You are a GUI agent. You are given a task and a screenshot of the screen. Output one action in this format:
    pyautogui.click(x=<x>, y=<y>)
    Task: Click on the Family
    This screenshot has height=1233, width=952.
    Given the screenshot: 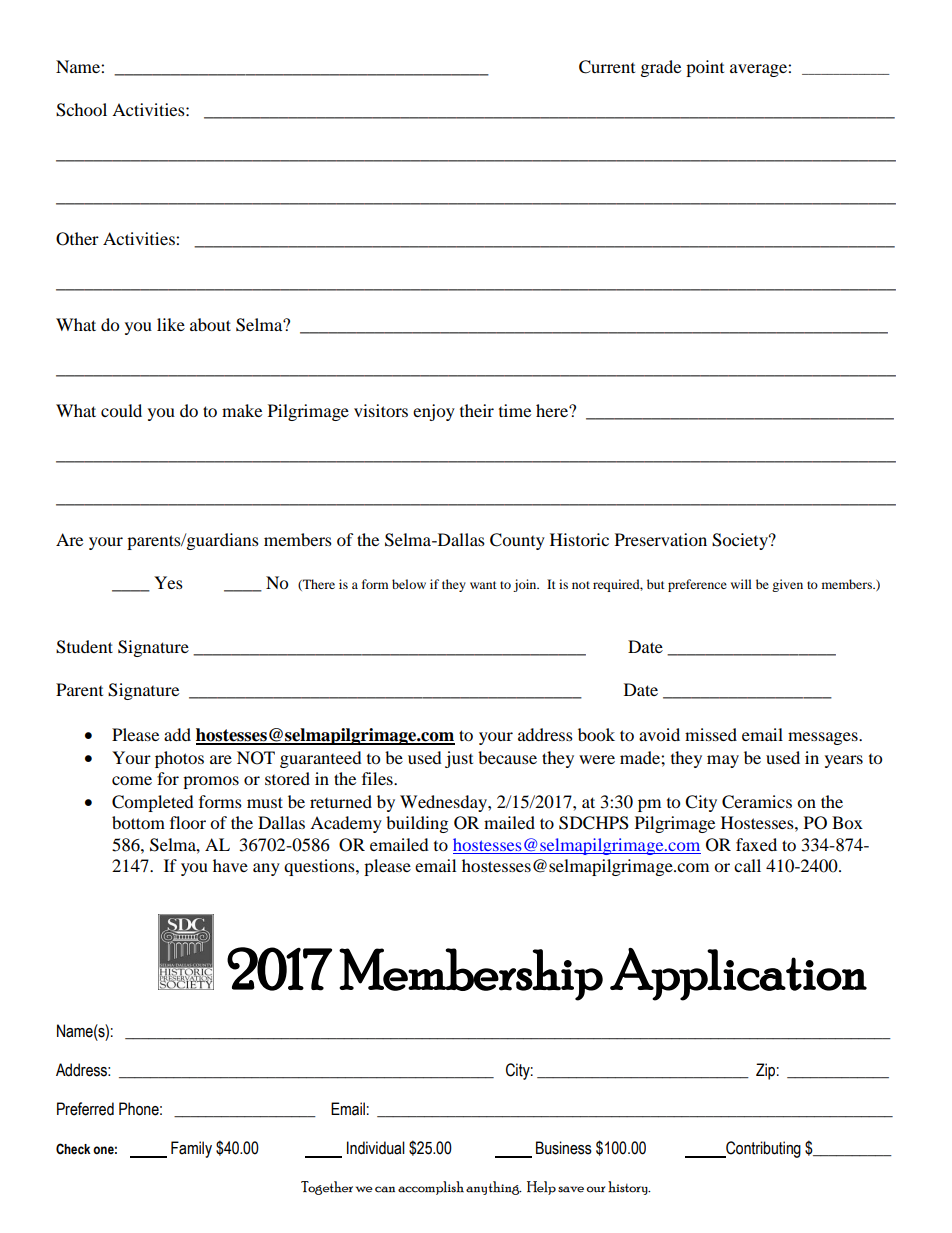 What is the action you would take?
    pyautogui.click(x=191, y=1149)
